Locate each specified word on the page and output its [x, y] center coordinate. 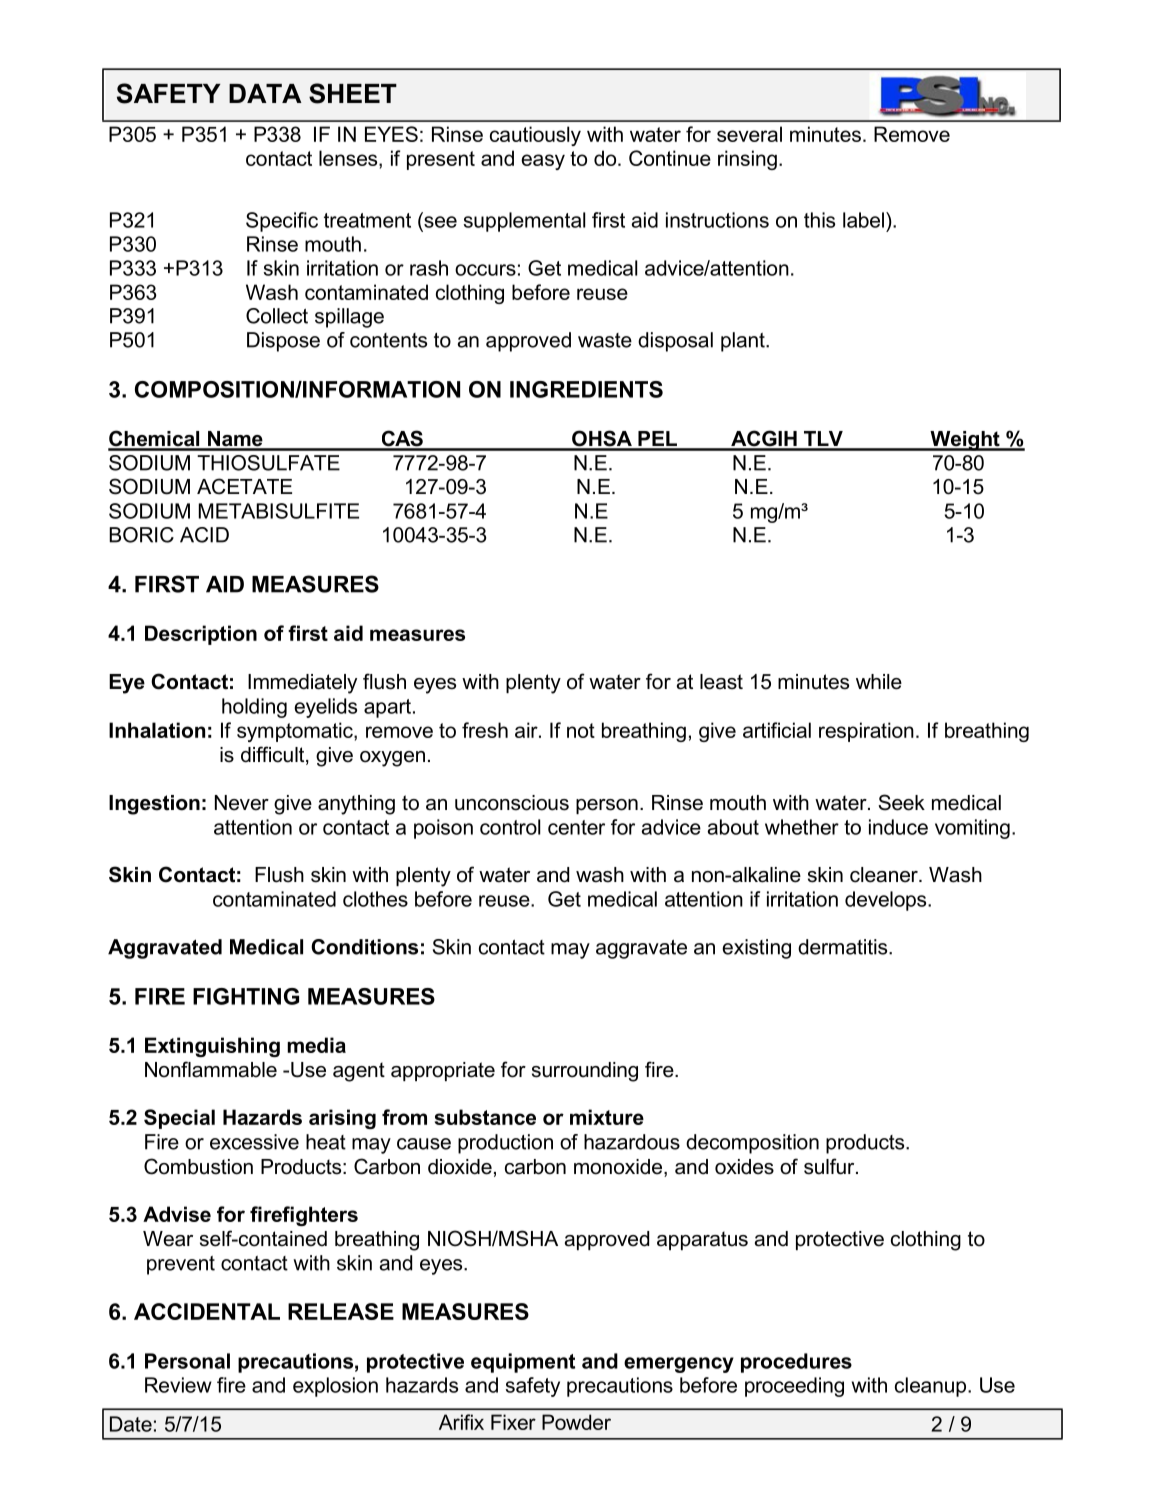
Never [242, 803]
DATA [265, 93]
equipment [523, 1363]
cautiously [535, 136]
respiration [866, 732]
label [863, 220]
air [527, 730]
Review [178, 1385]
